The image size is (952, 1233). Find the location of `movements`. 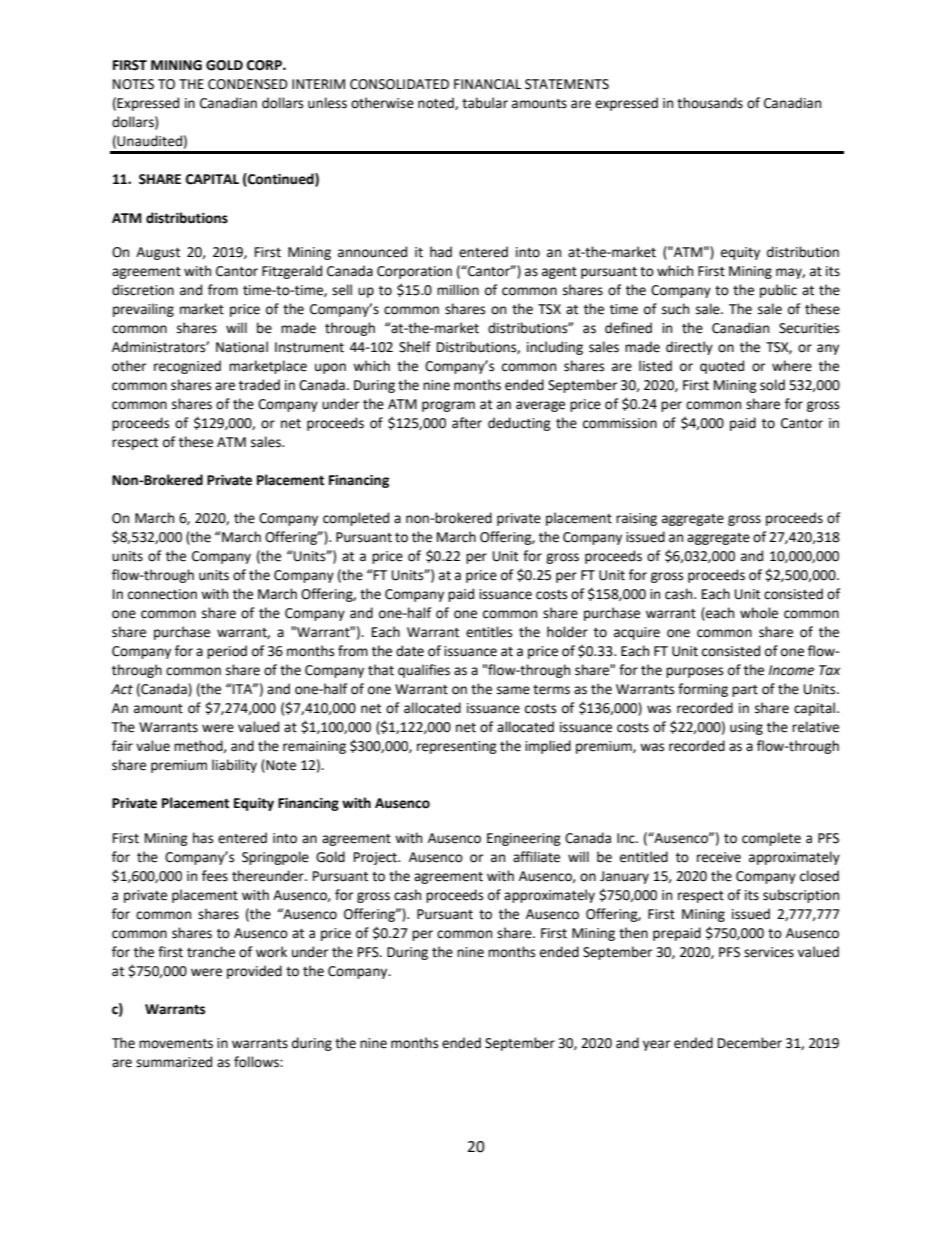

movements is located at coordinates (176, 1044).
